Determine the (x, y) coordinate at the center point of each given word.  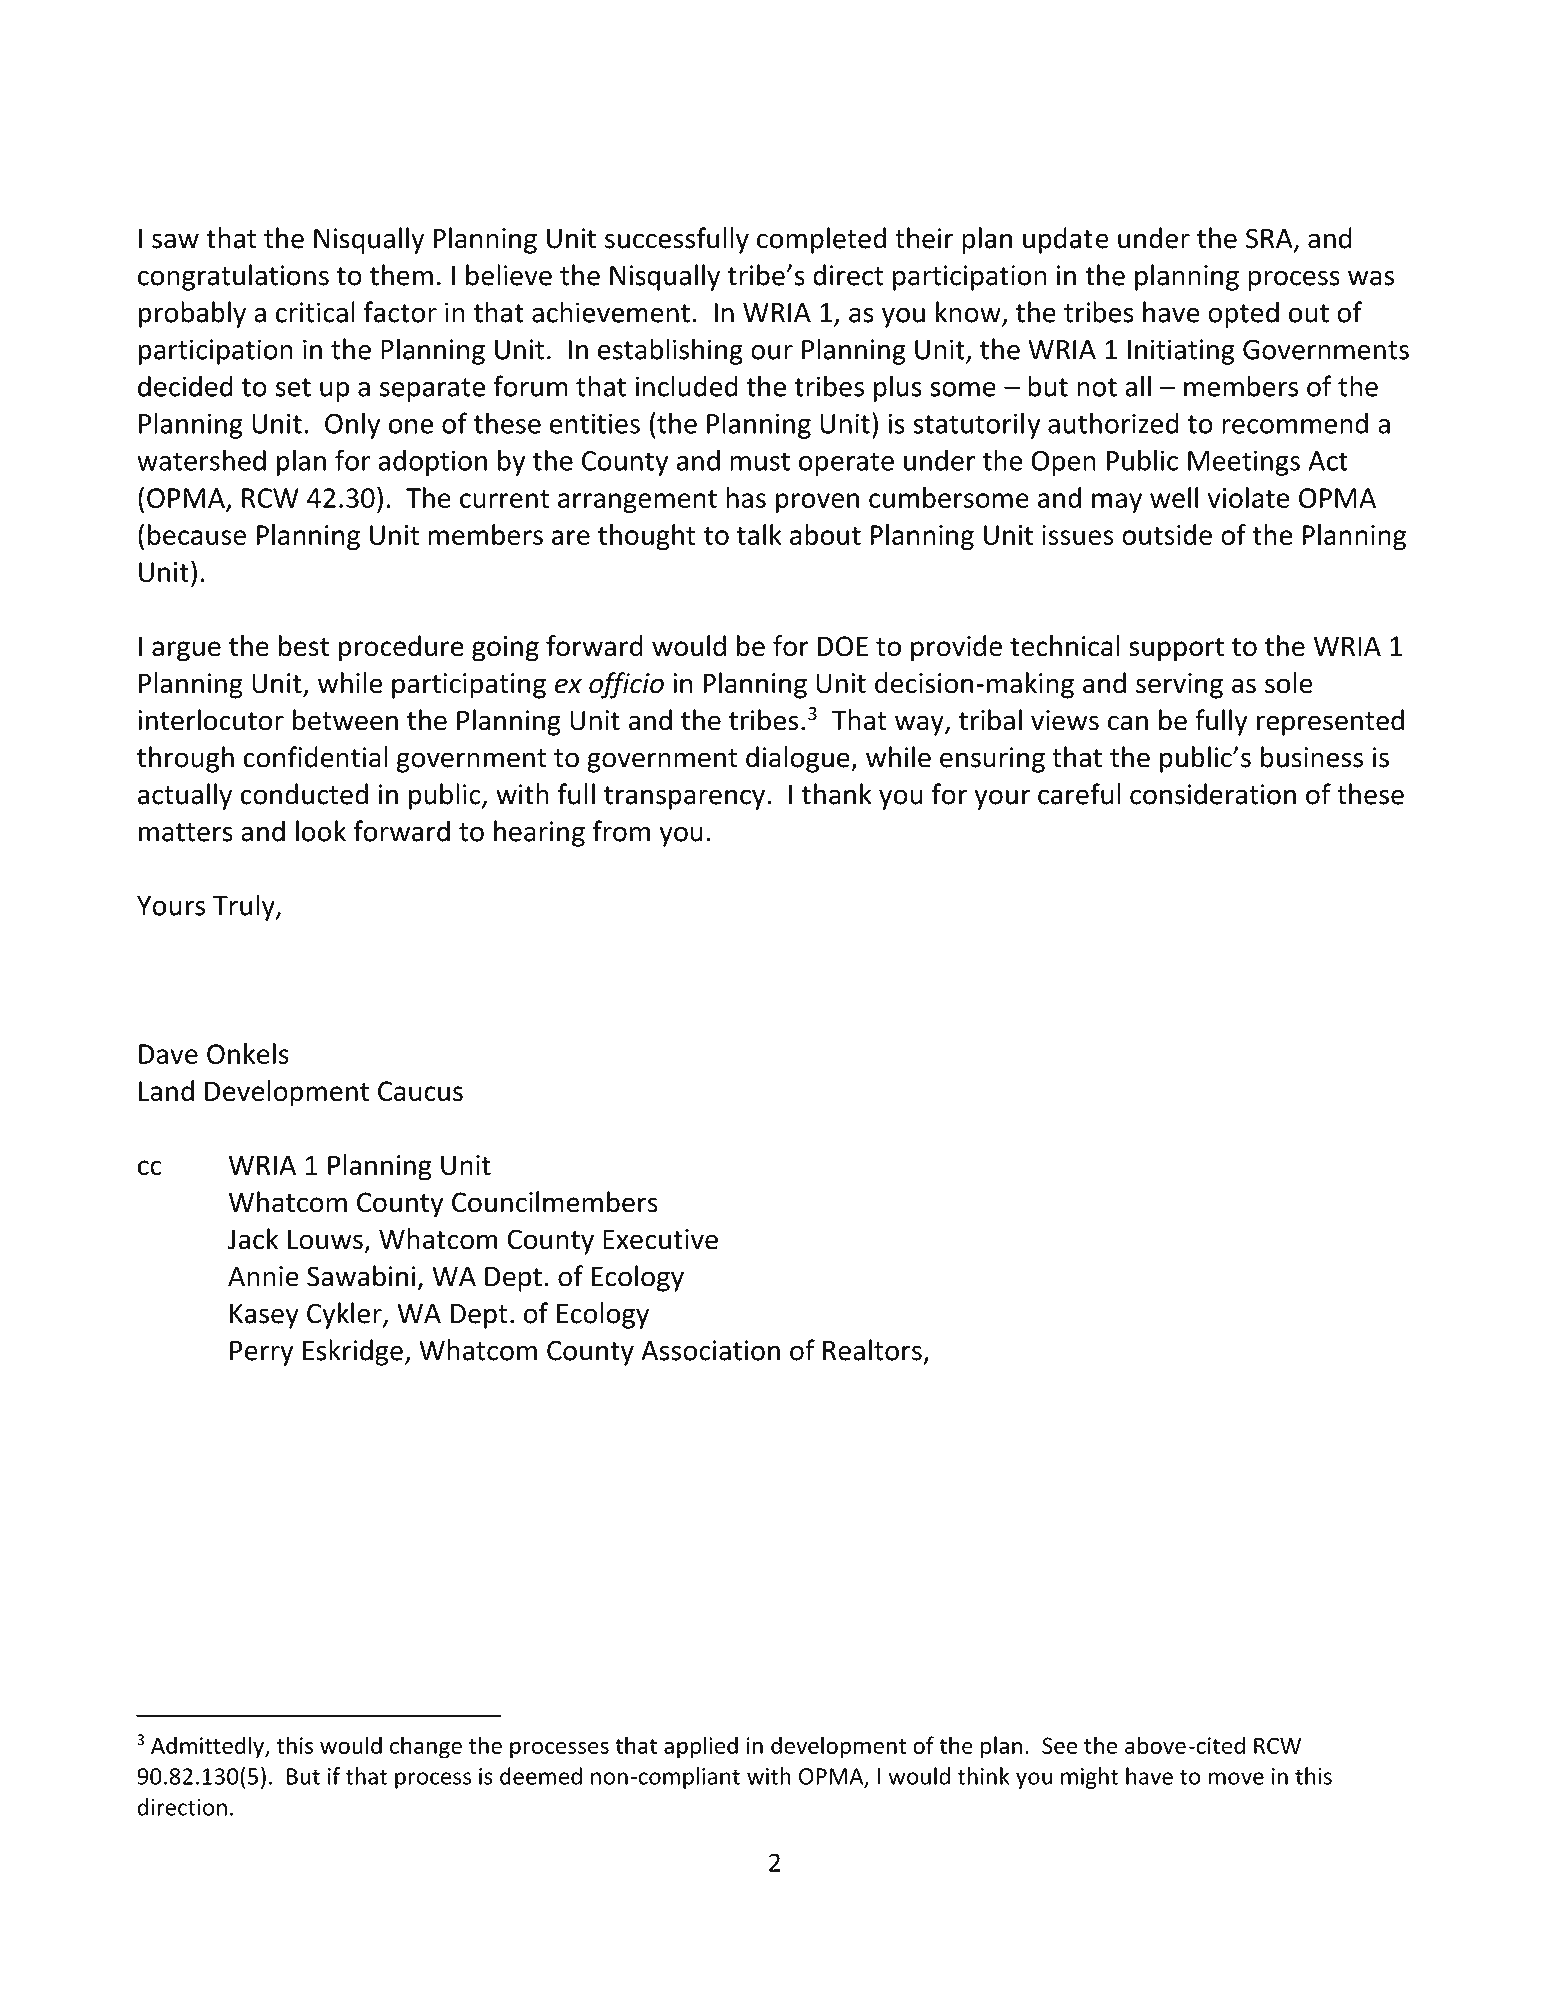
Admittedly (208, 1747)
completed (821, 240)
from (621, 831)
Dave (168, 1054)
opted (1243, 314)
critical (315, 312)
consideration (1213, 794)
